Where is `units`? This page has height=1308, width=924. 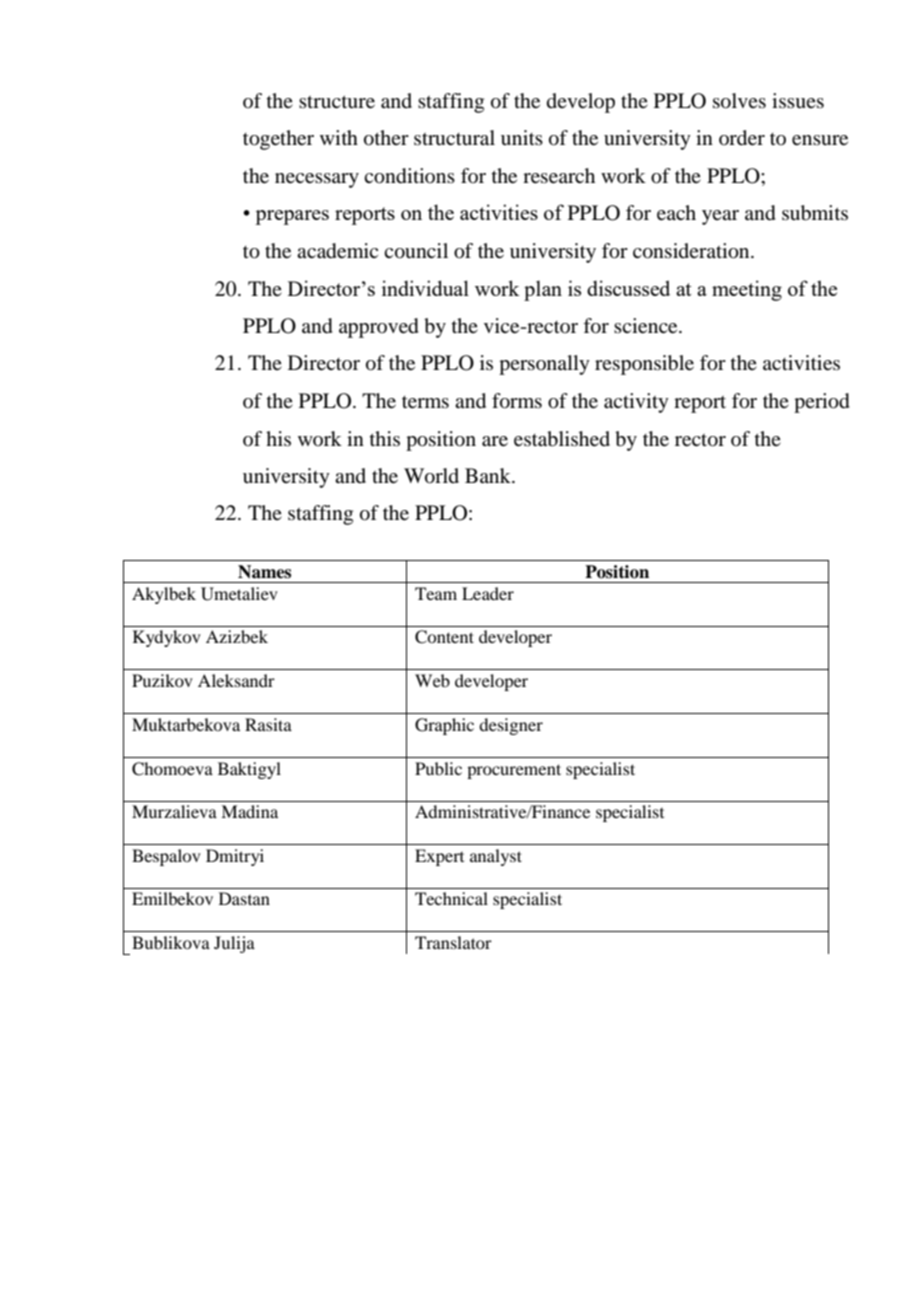 units is located at coordinates (522, 137).
